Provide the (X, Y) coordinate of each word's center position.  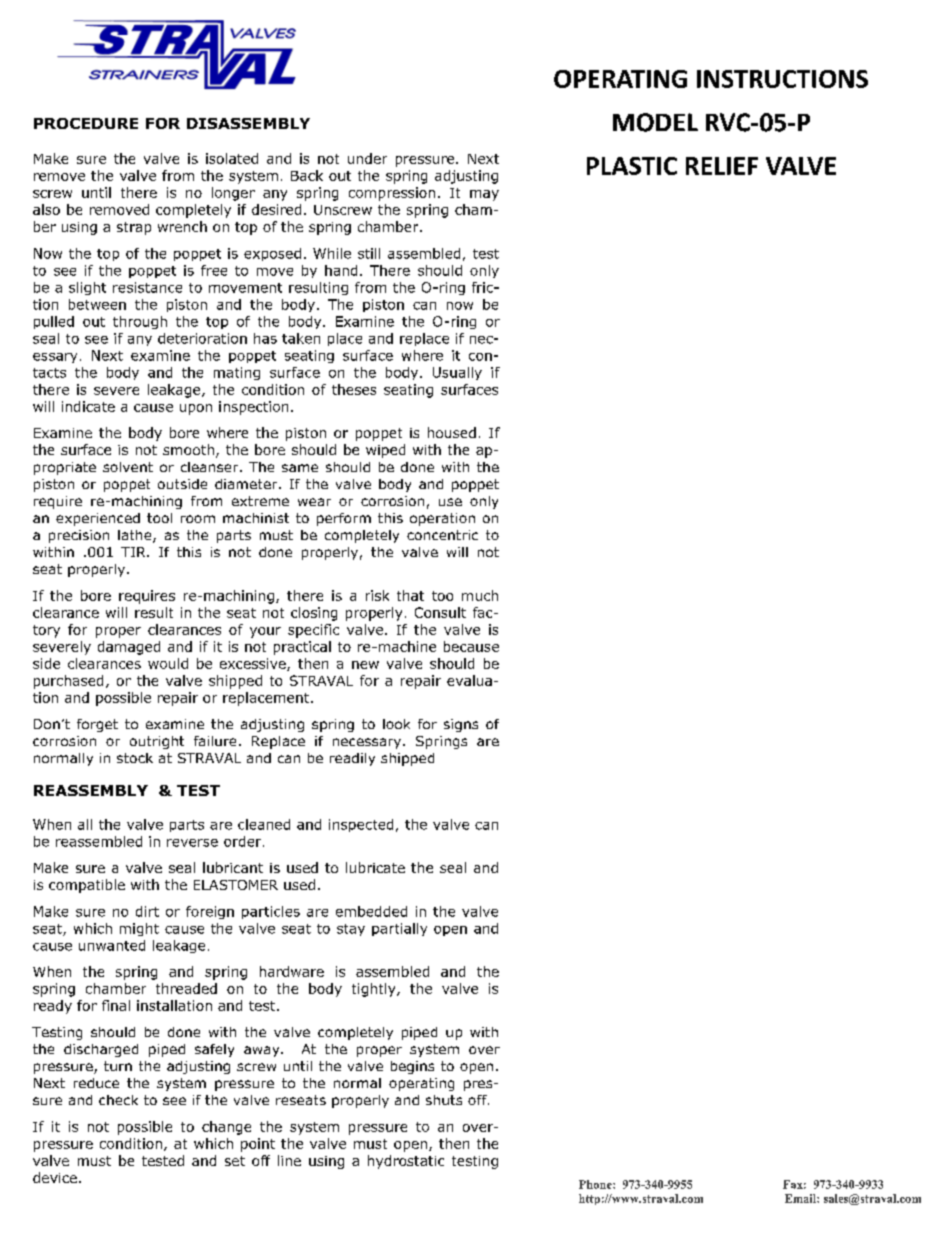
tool (159, 518)
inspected (361, 825)
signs (461, 725)
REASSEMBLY (91, 790)
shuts (444, 1100)
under (367, 158)
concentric (442, 535)
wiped (385, 451)
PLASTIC (632, 166)
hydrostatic (406, 1162)
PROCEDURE (86, 123)
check (118, 1100)
